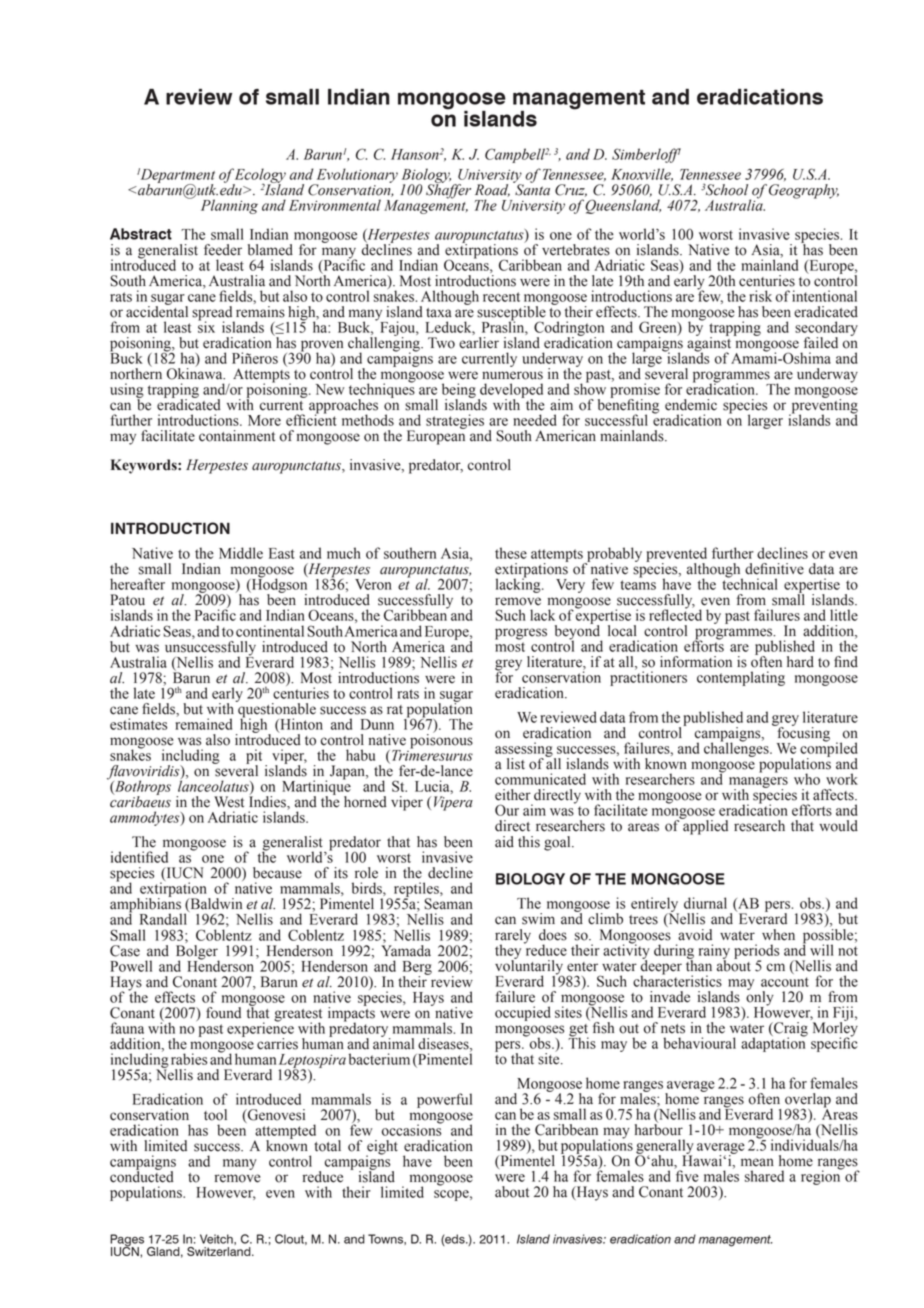 The height and width of the page is (1308, 924). I want to click on aid, so click(504, 842).
